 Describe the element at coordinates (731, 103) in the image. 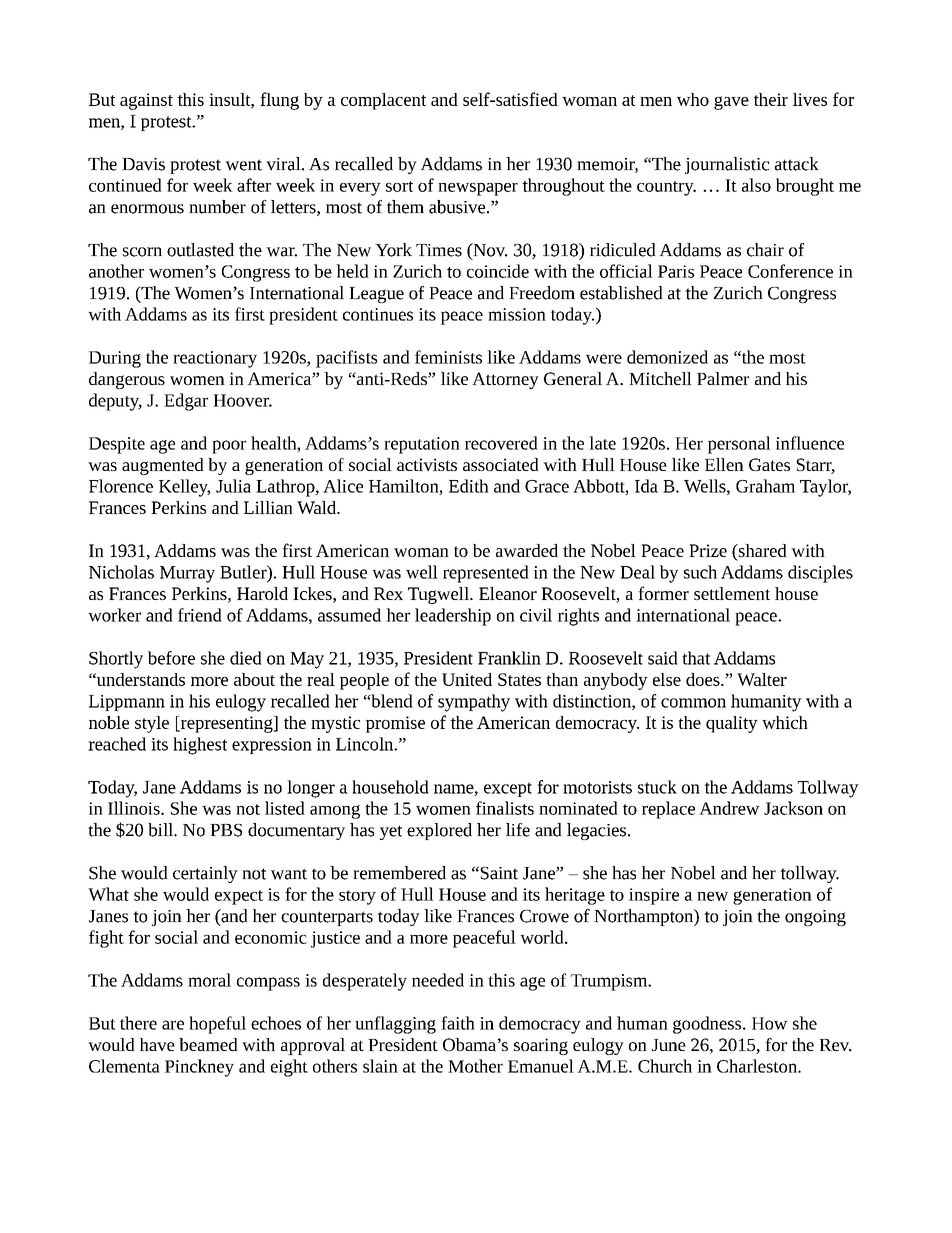

I see `gave` at that location.
